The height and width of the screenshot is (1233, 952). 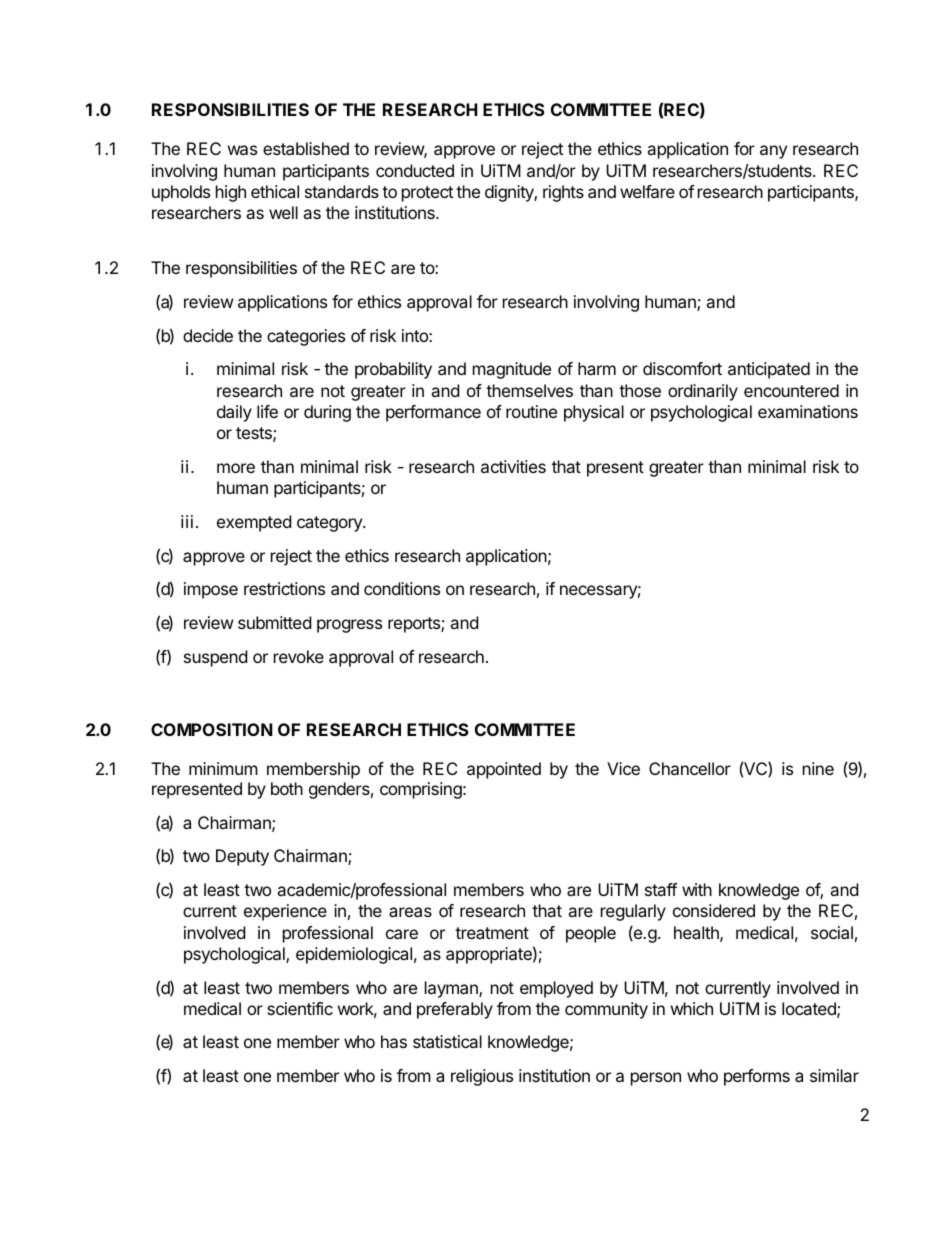 I want to click on nine, so click(x=818, y=768).
